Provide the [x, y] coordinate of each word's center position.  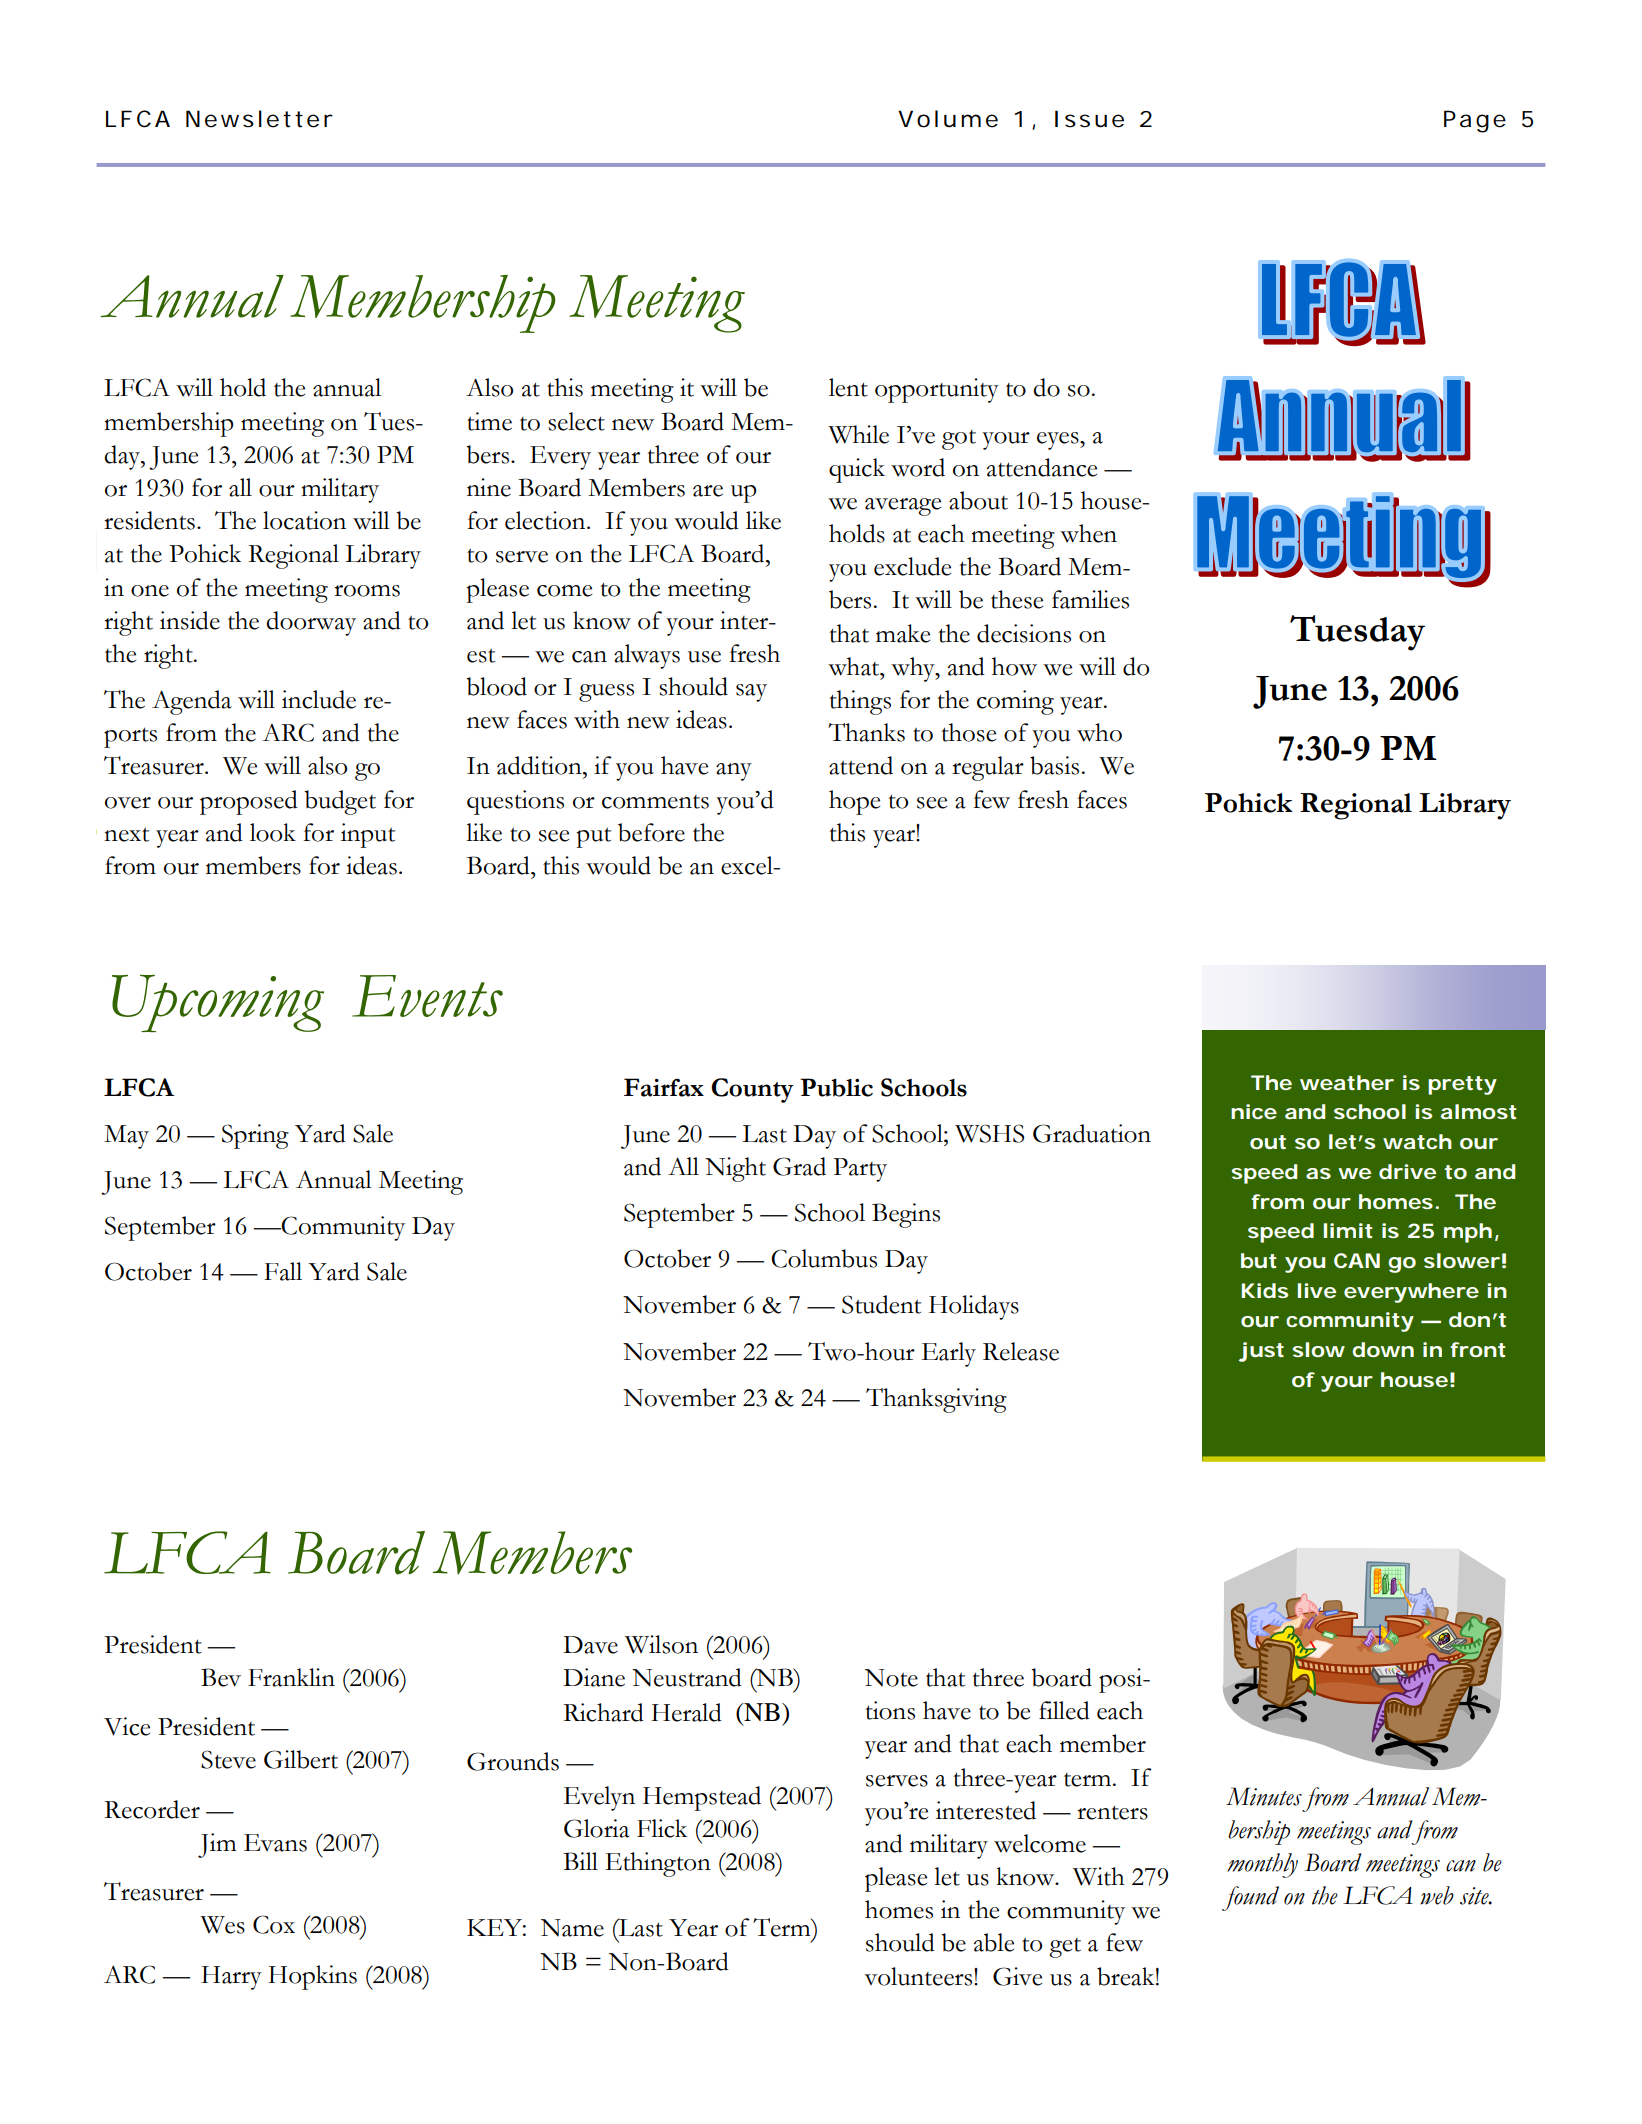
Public [836, 1087]
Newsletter [259, 119]
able [994, 1942]
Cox [274, 1924]
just [1261, 1352]
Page [1475, 121]
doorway [311, 623]
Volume [948, 119]
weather [1347, 1082]
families [1090, 599]
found [1250, 1898]
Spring [255, 1136]
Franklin [291, 1677]
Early [949, 1354]
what [855, 666]
